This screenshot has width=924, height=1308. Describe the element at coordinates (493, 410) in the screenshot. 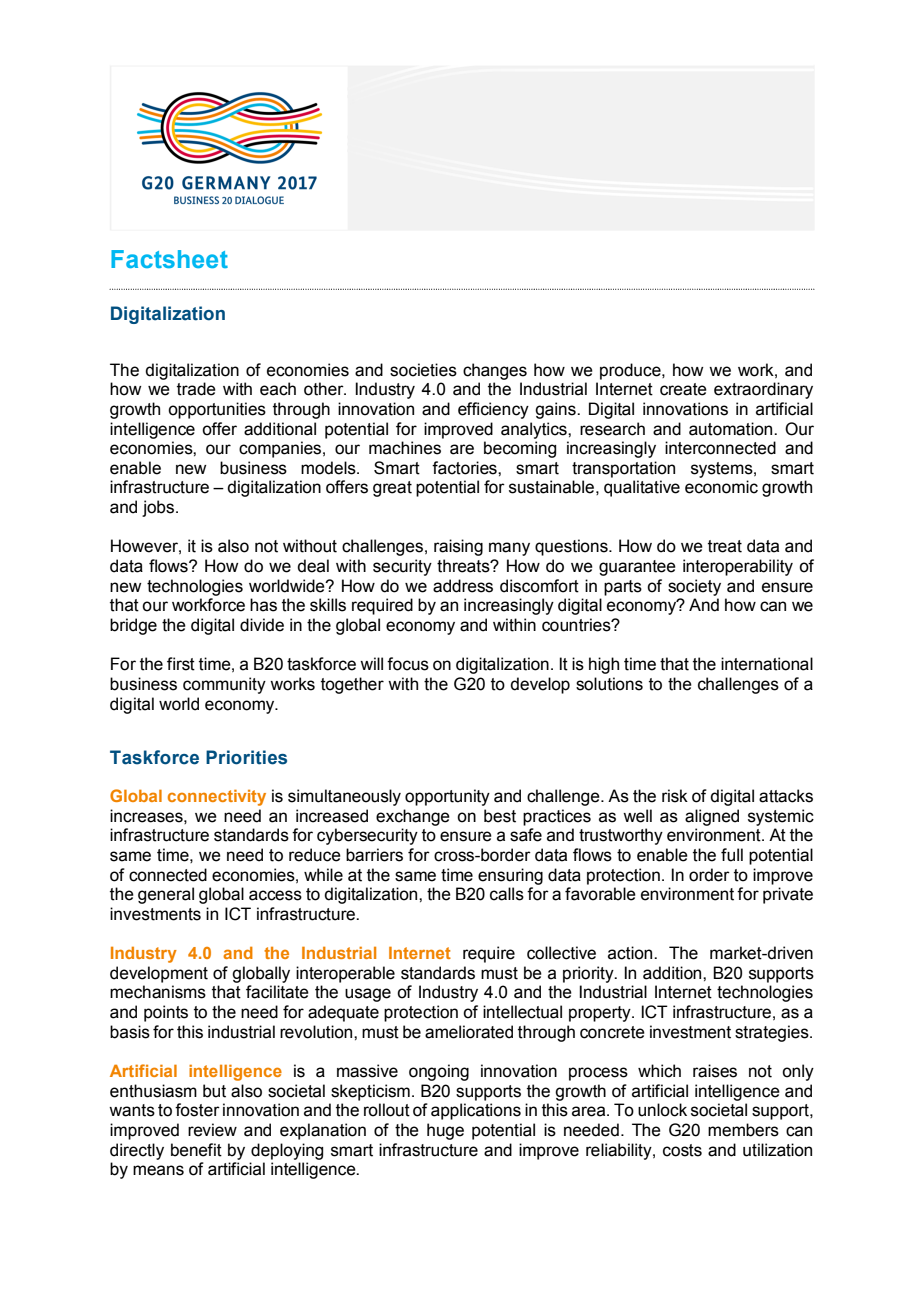

I see `efficiency` at that location.
